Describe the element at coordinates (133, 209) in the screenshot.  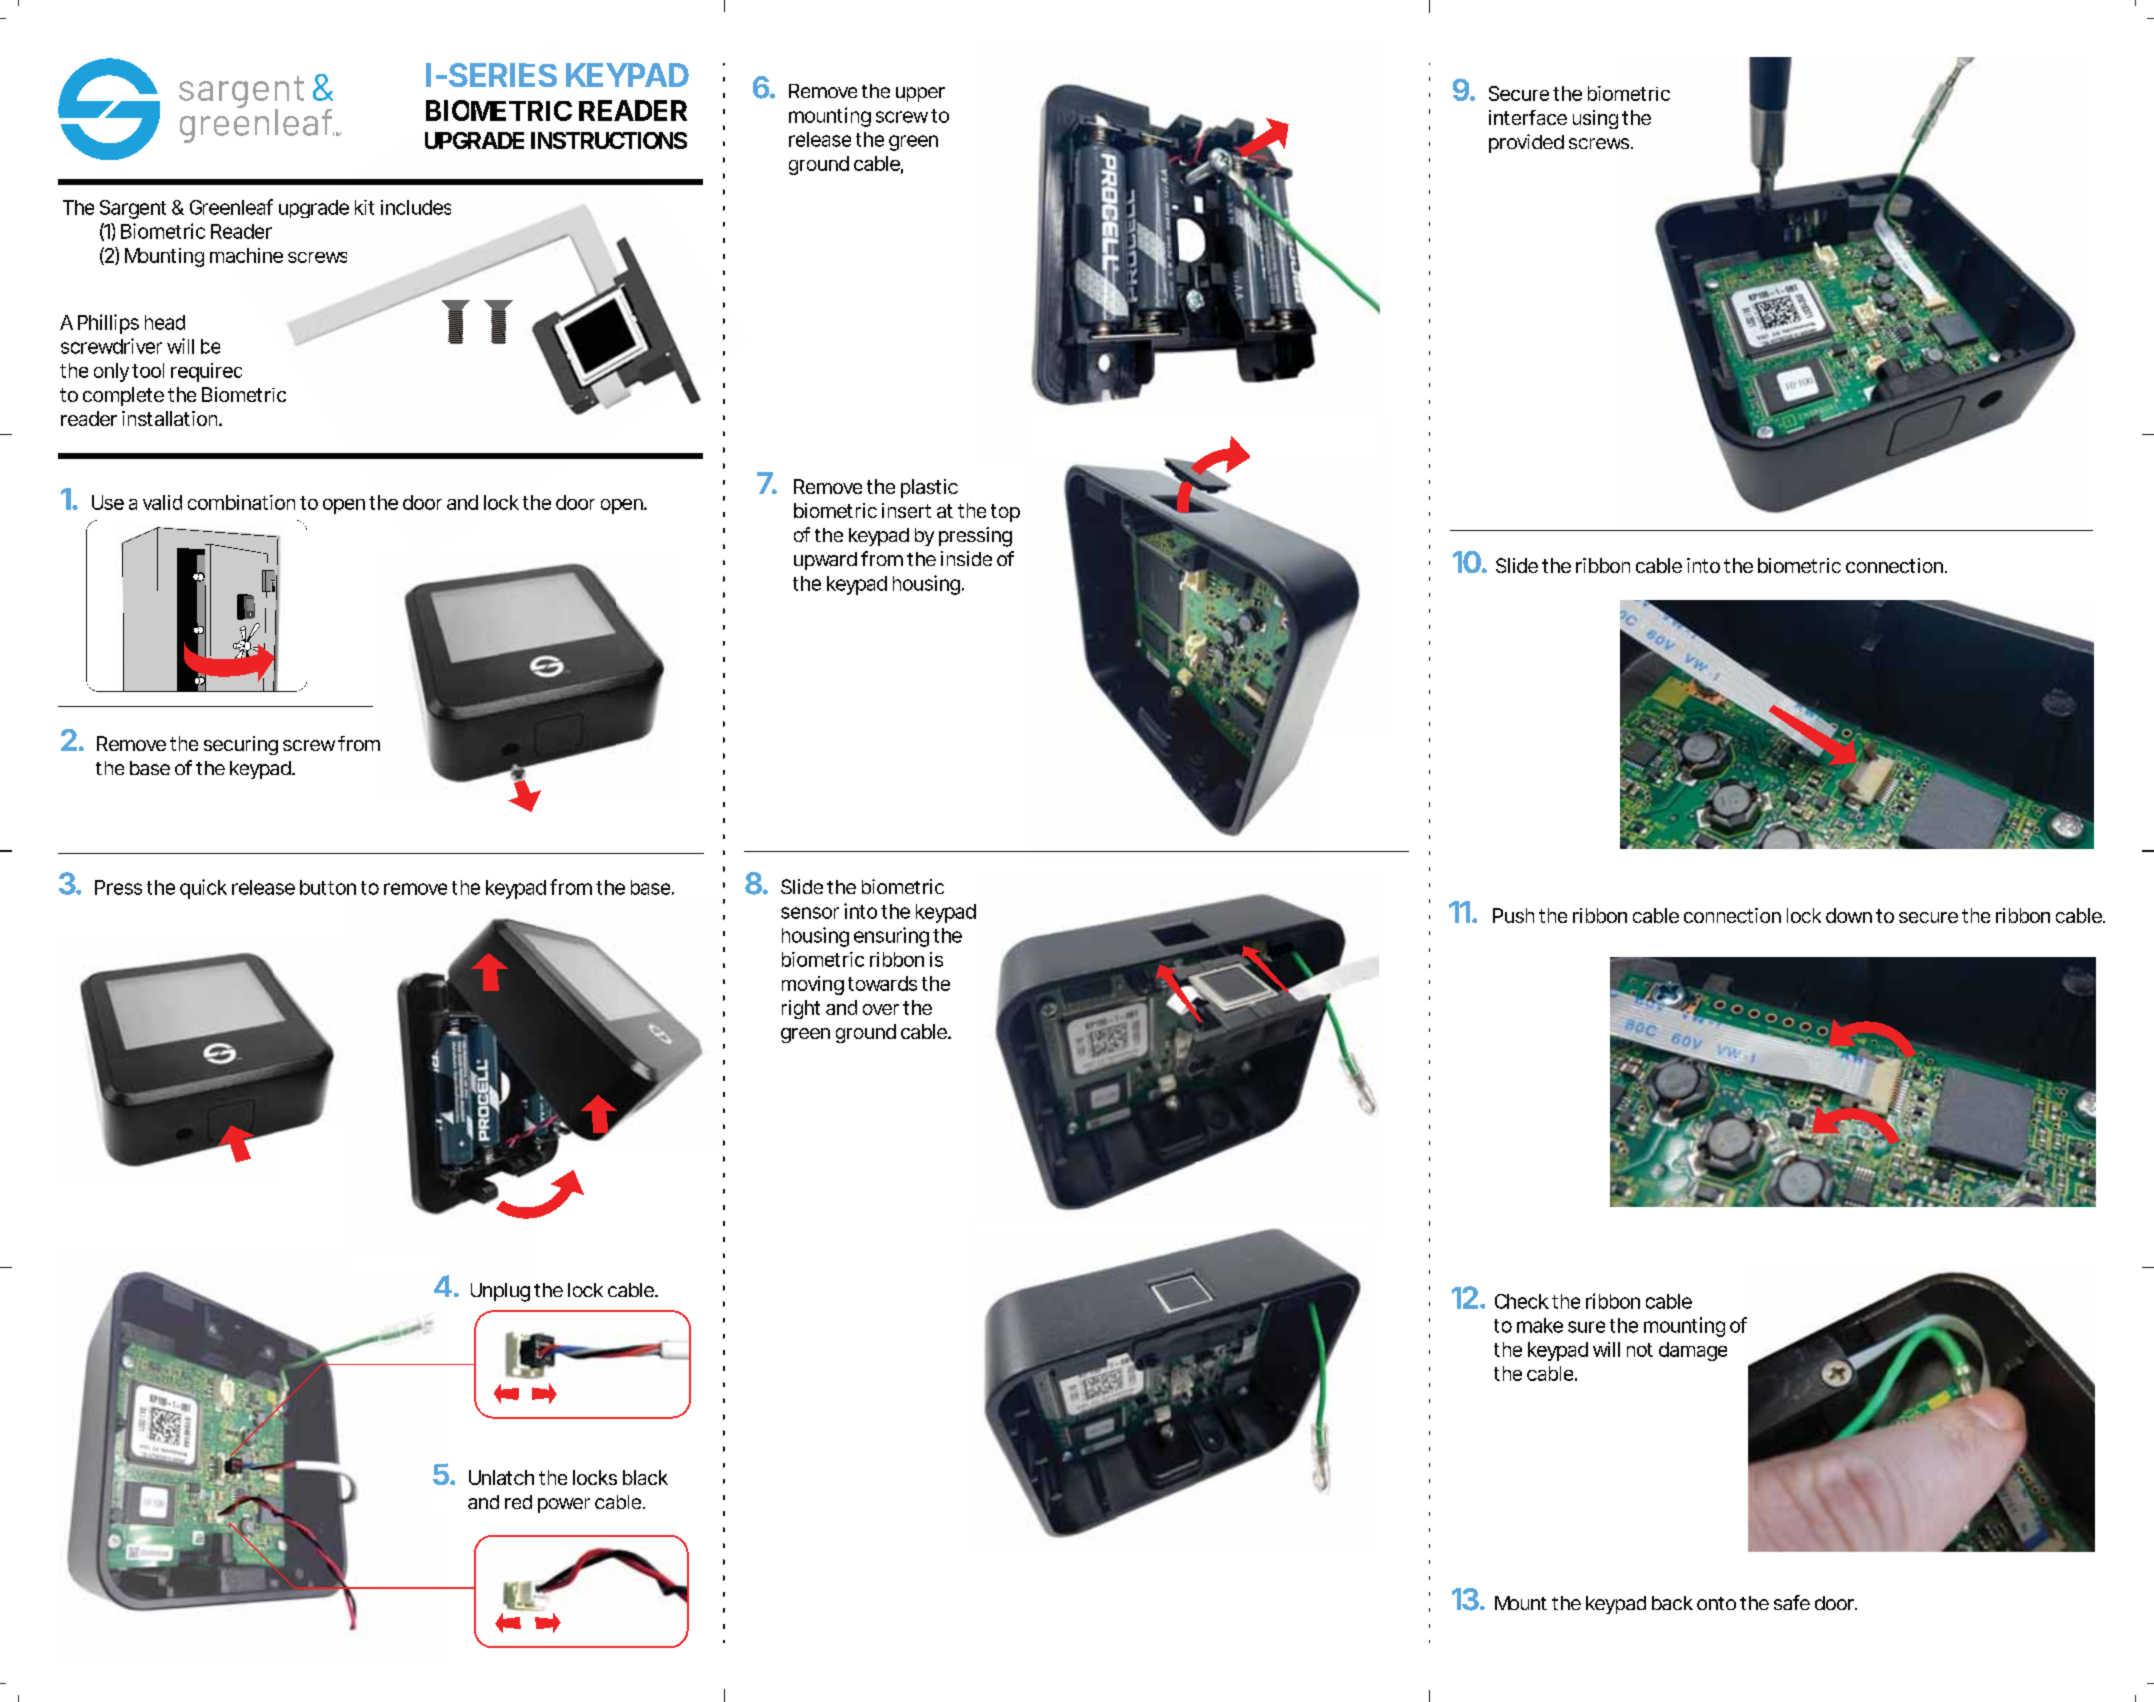
I see `Sargent` at that location.
